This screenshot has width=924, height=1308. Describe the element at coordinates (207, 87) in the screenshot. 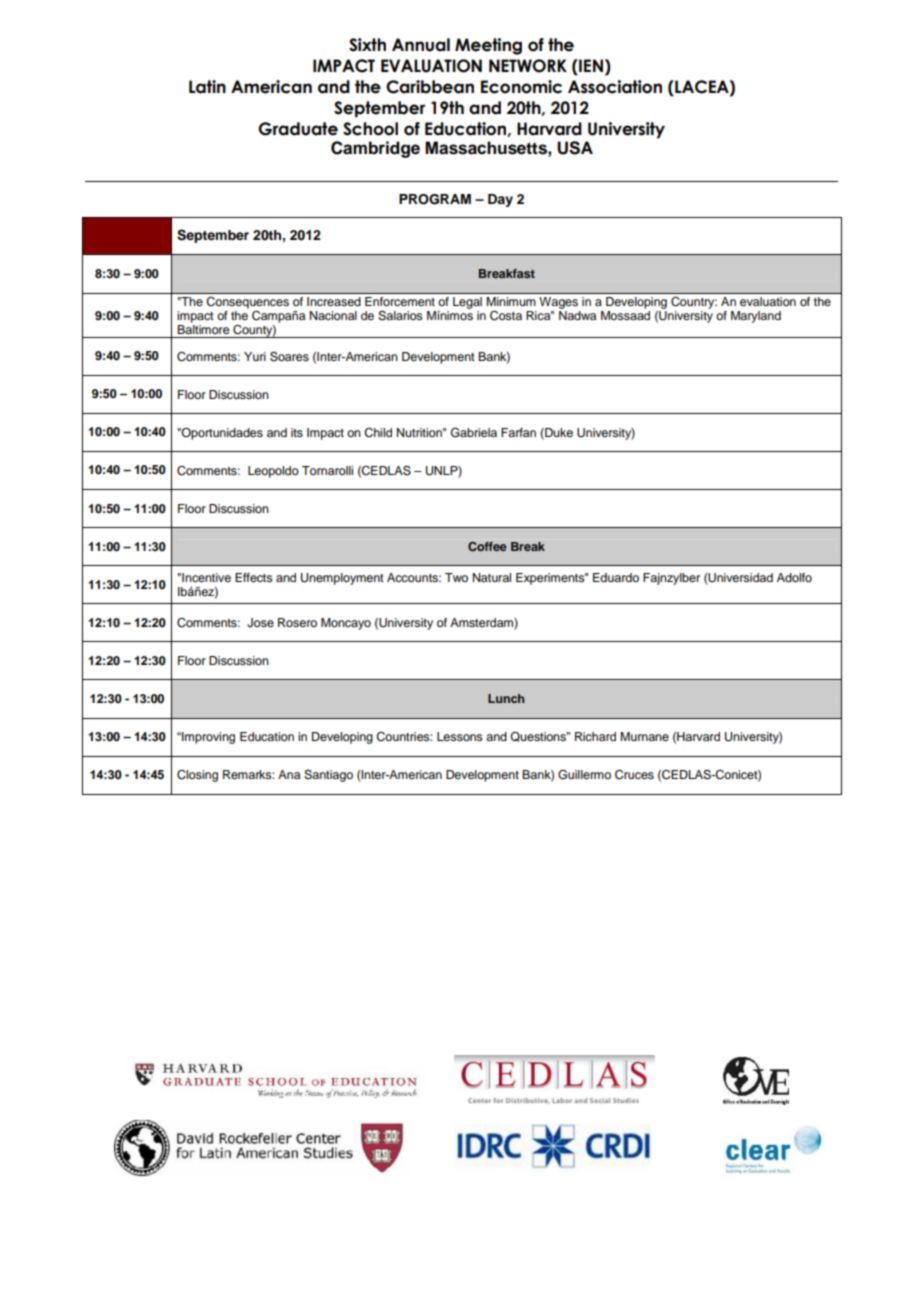

I see `Latin` at that location.
